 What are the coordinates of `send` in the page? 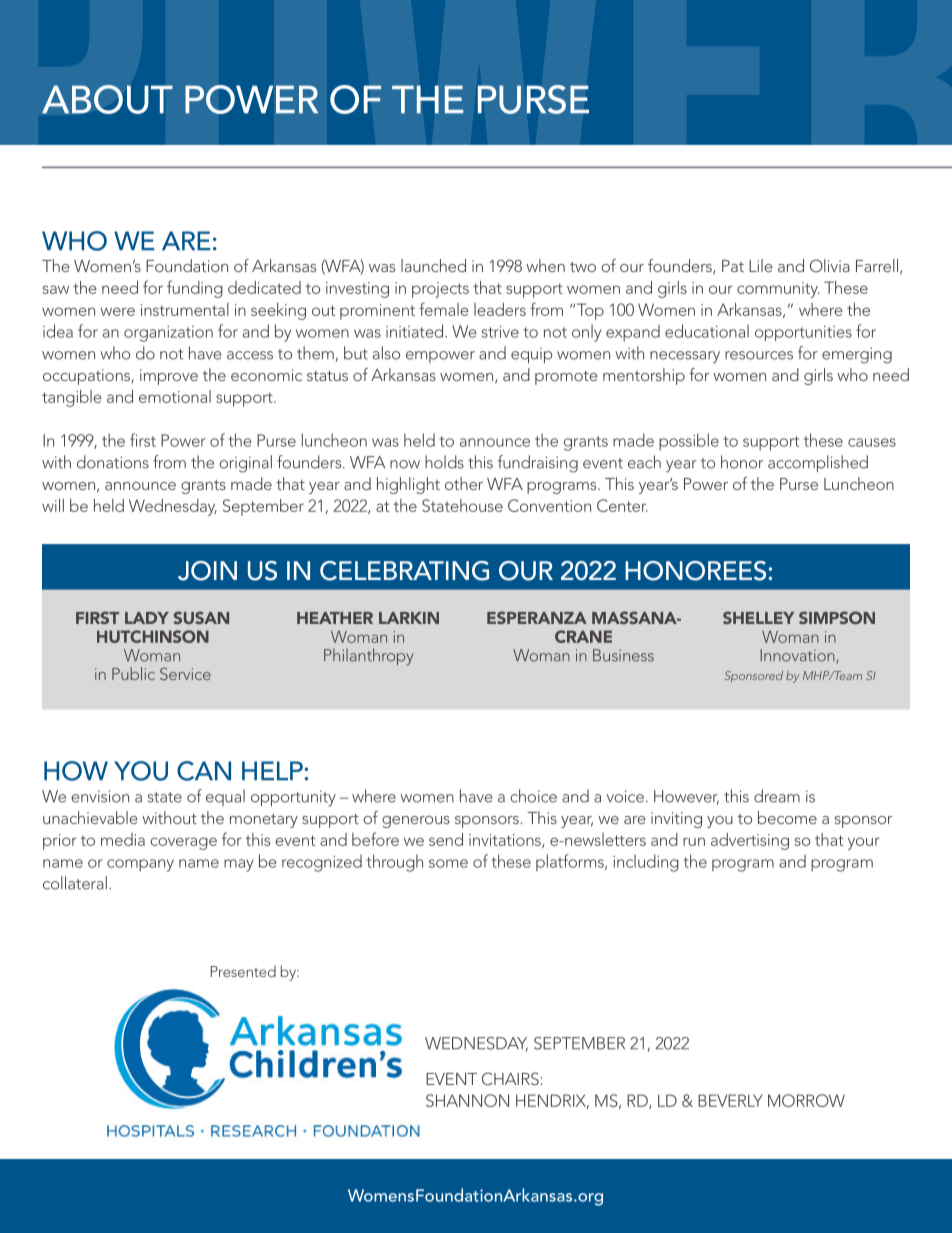 It's located at (446, 839).
